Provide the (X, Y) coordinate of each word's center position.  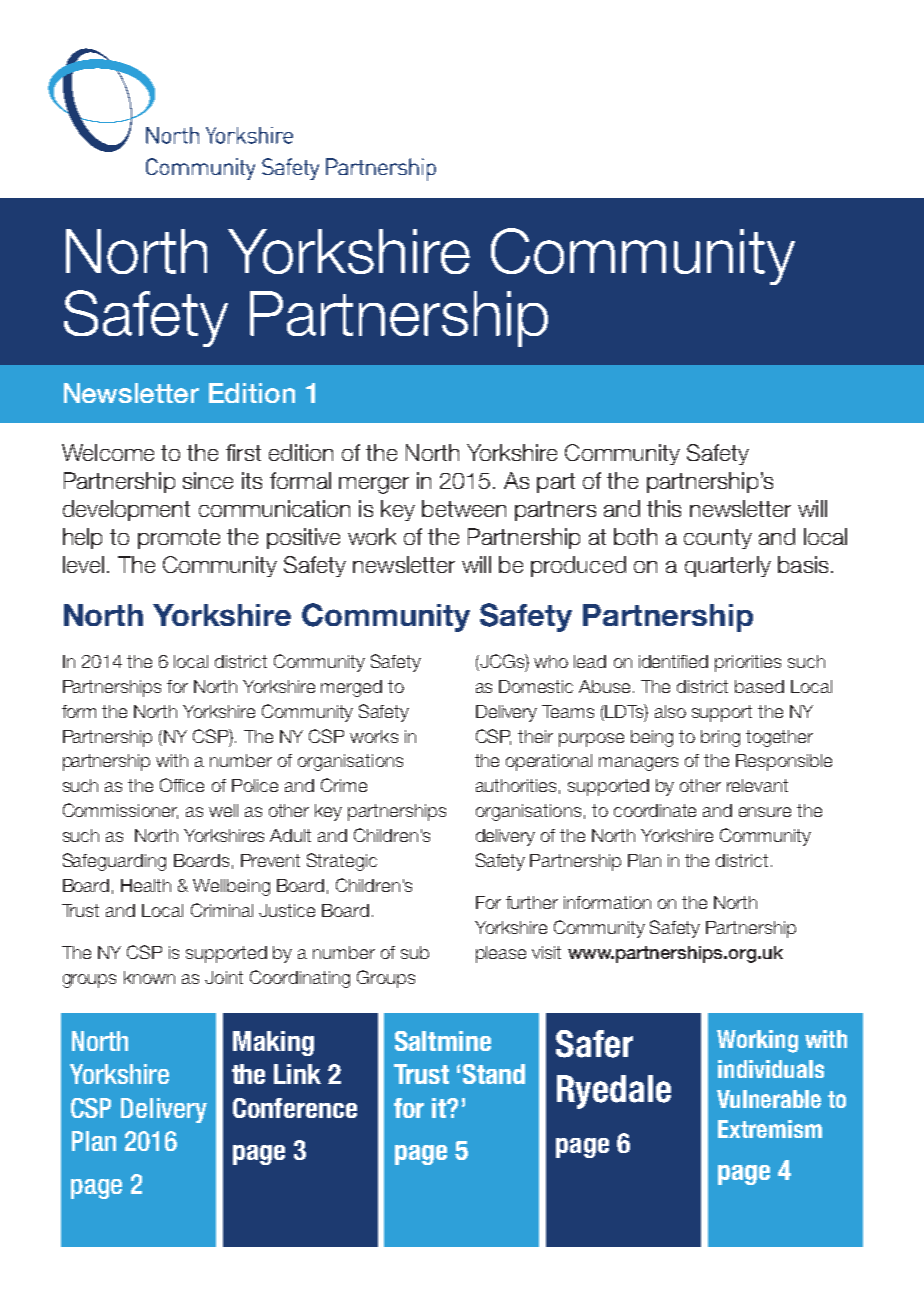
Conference (295, 1108)
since (208, 480)
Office (182, 785)
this (664, 508)
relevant (757, 785)
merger (374, 485)
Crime (344, 785)
